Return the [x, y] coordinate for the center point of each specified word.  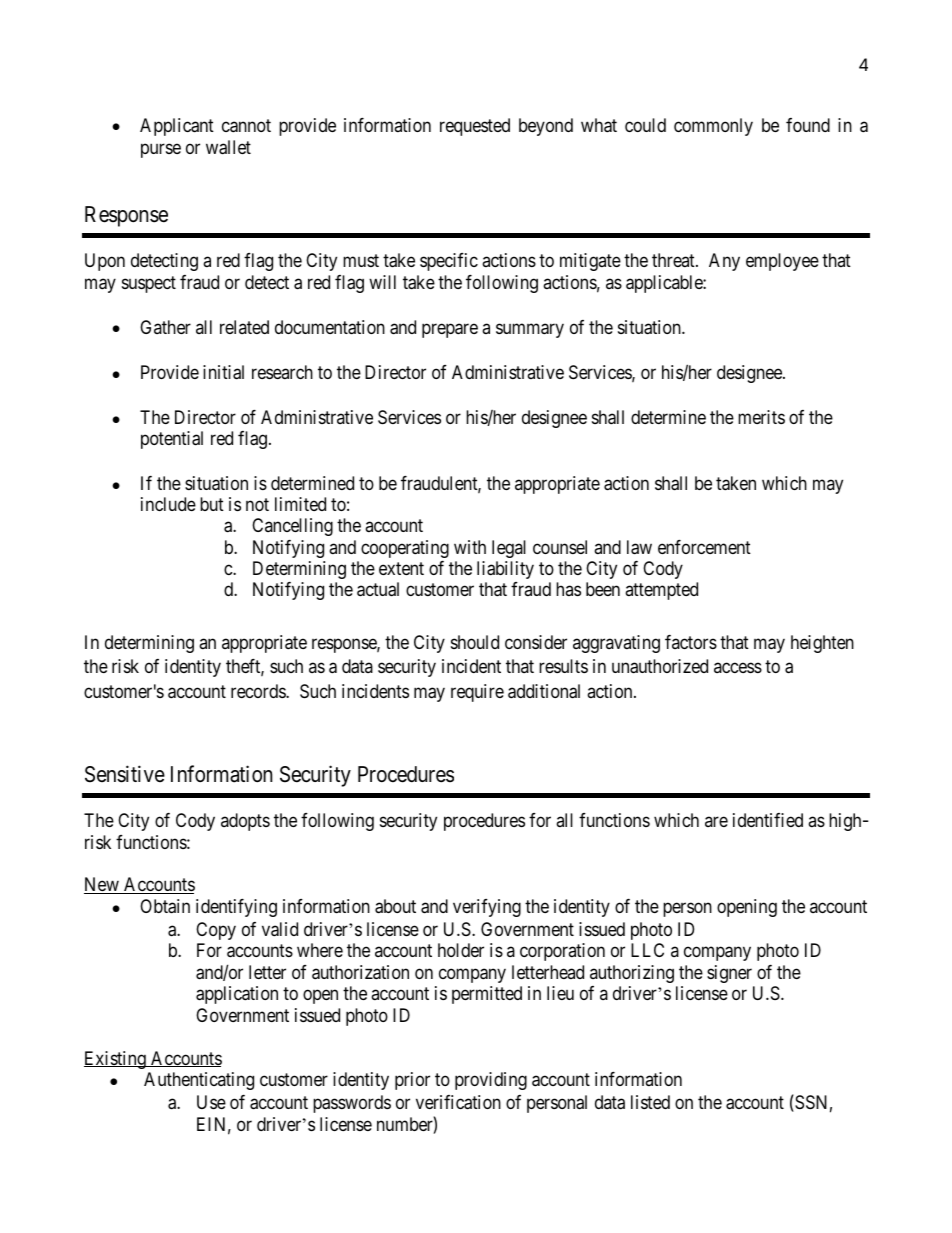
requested [475, 127]
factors [691, 642]
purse [161, 151]
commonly [713, 127]
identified [768, 820]
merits [761, 417]
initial [223, 372]
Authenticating [199, 1081]
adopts [245, 822]
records [259, 691]
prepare [450, 330]
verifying [487, 908]
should [475, 642]
